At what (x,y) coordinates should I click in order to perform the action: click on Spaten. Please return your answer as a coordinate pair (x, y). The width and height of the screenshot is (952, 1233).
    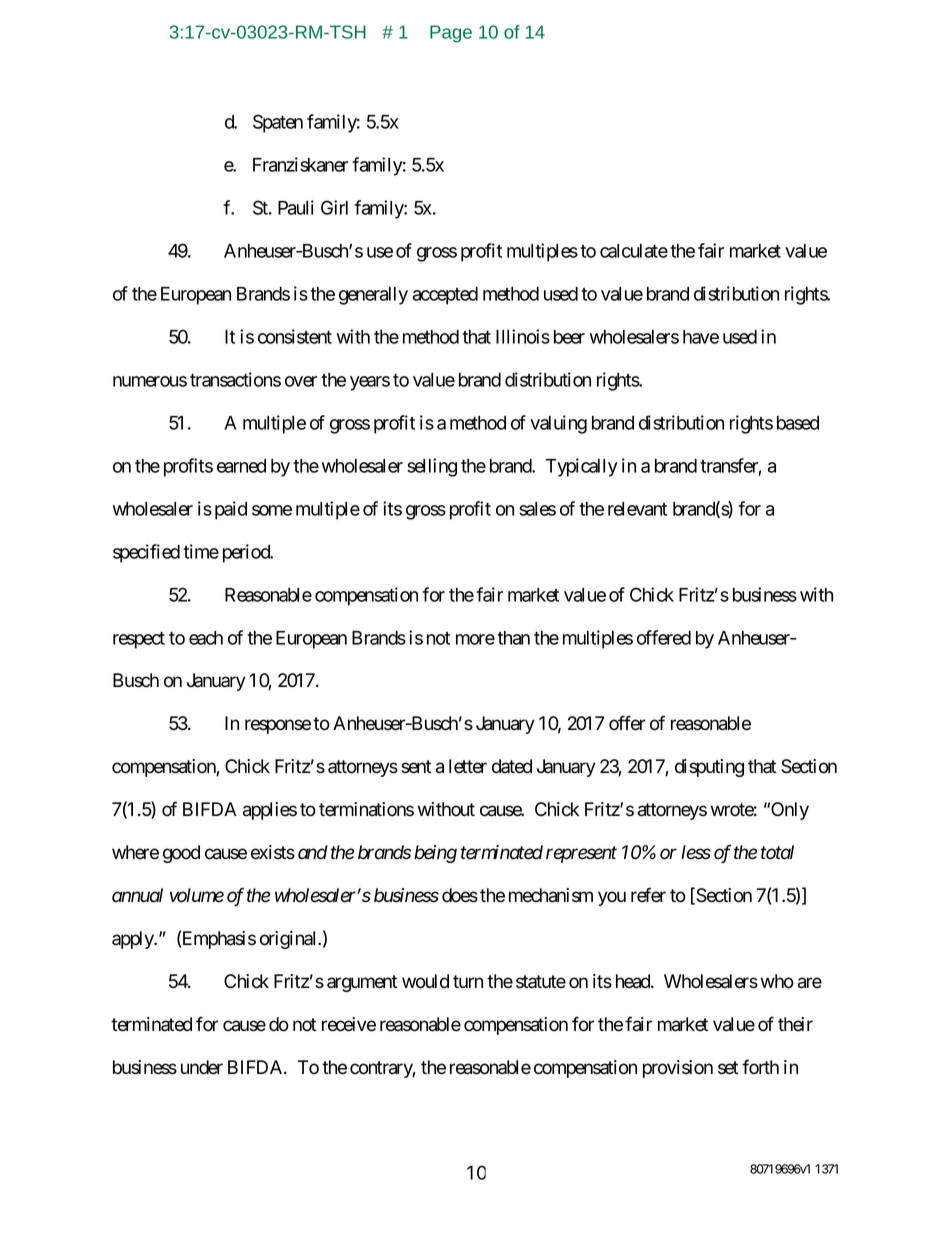
    Looking at the image, I should click on (278, 123).
